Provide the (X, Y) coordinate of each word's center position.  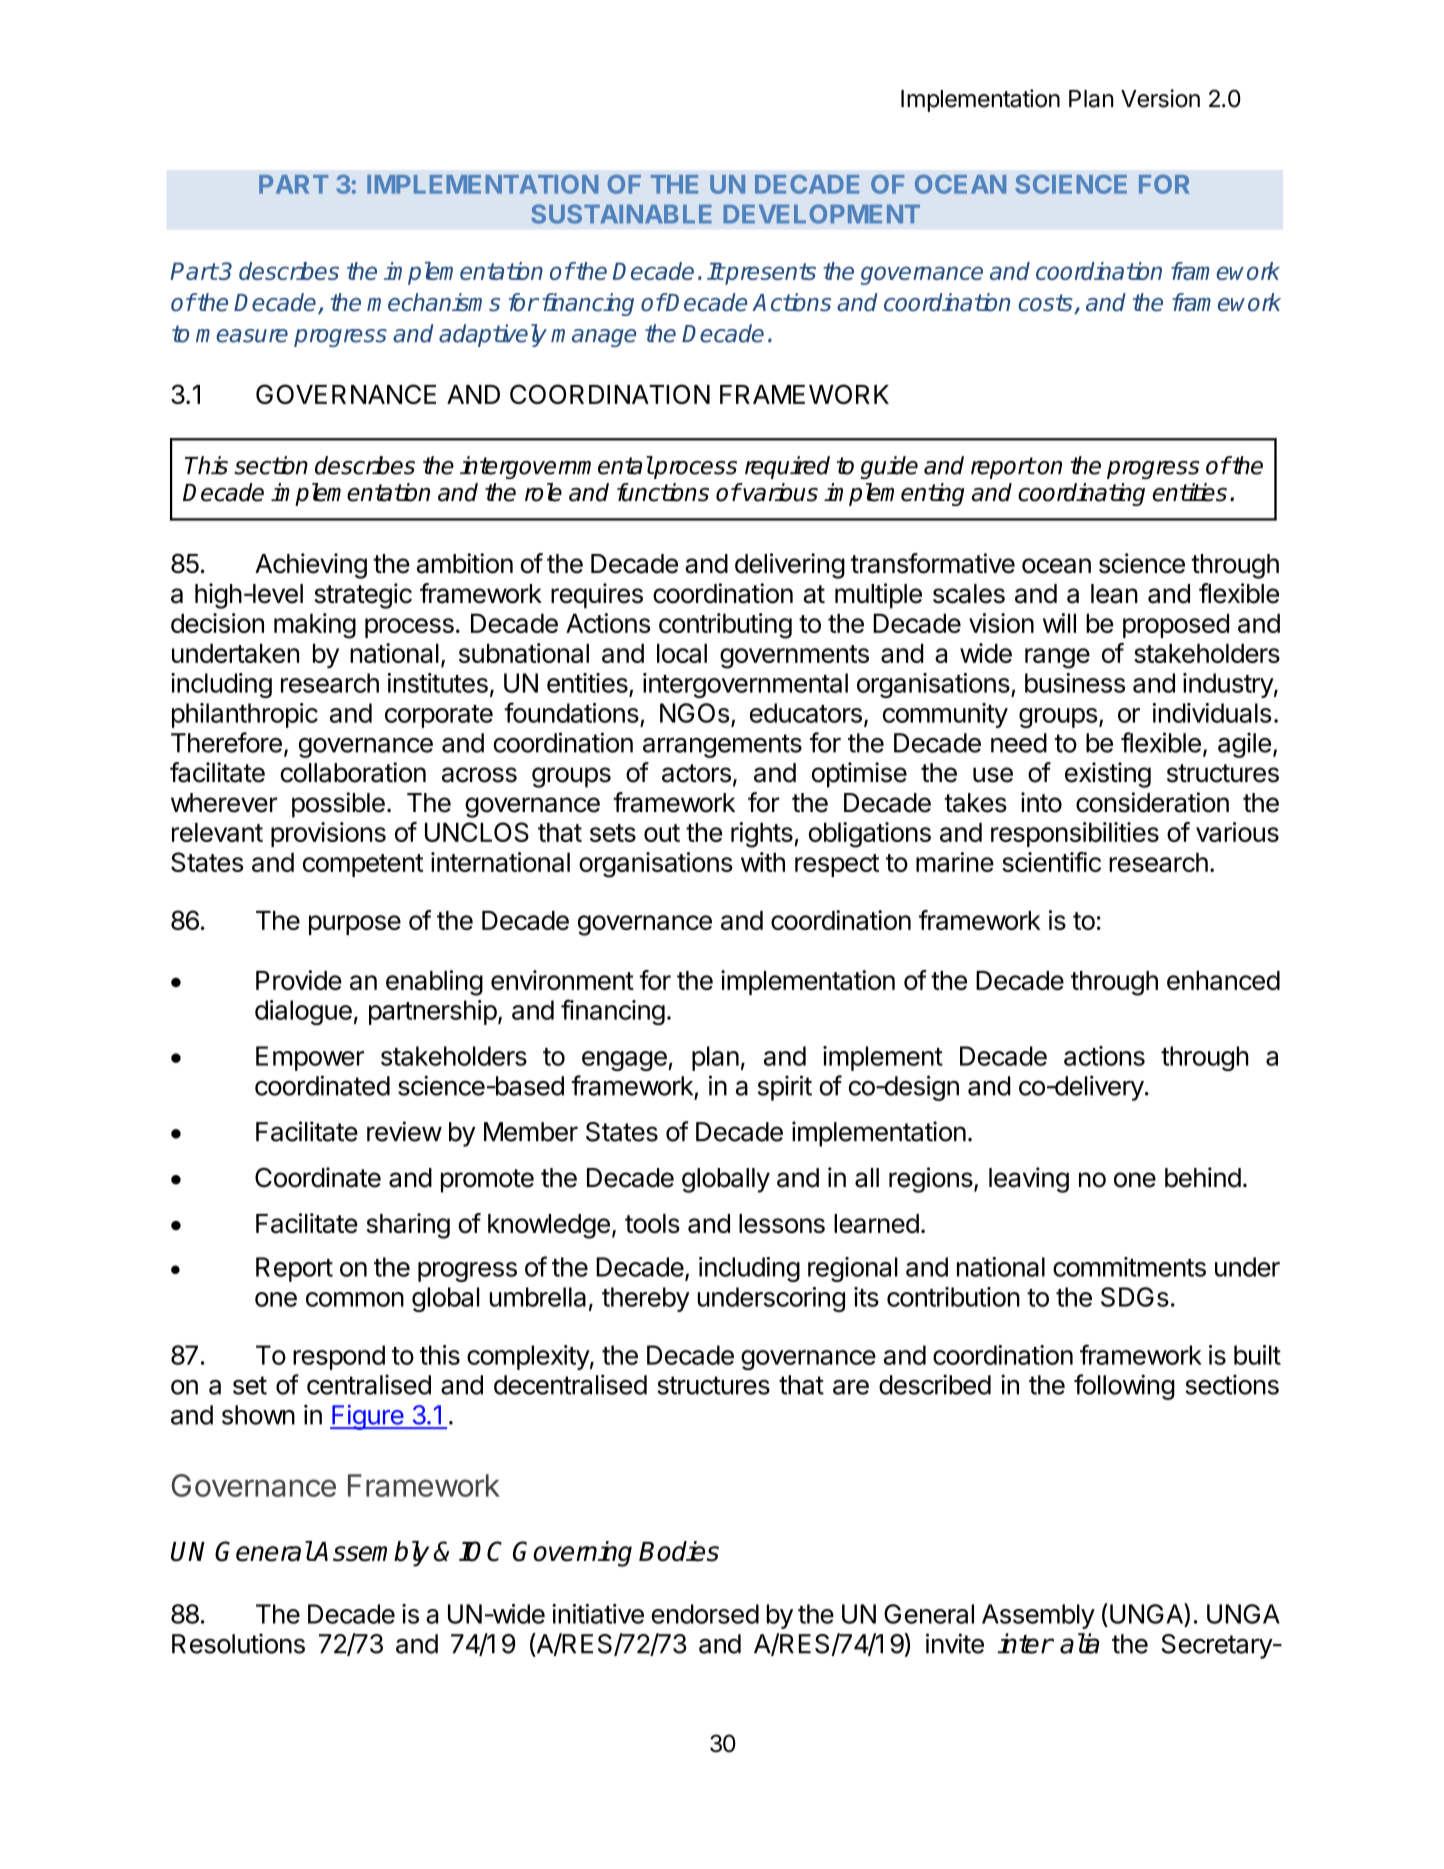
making (315, 626)
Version (1160, 98)
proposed (1176, 625)
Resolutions (238, 1643)
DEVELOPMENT (821, 214)
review (404, 1131)
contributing (725, 626)
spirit (785, 1088)
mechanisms (433, 302)
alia (1079, 1643)
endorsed (705, 1614)
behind (1203, 1177)
